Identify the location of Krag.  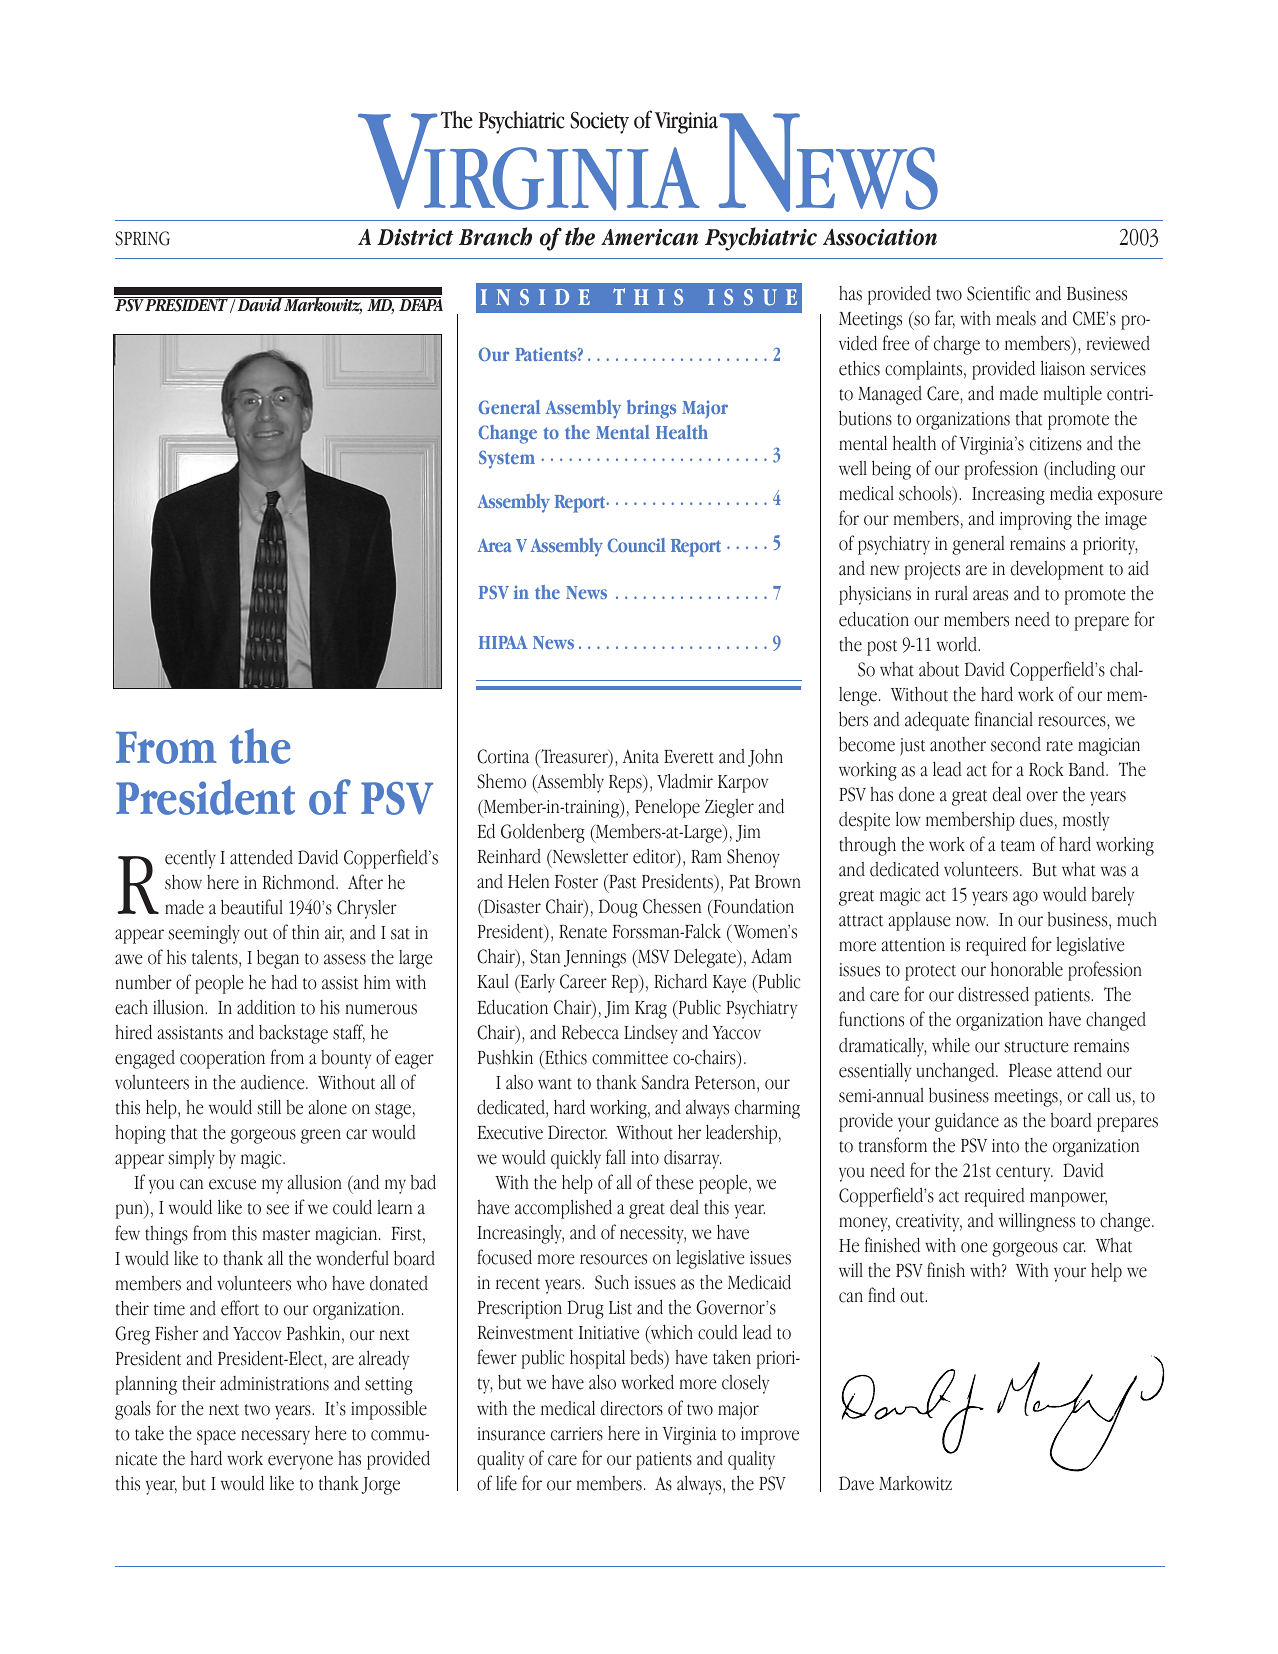
(651, 1010).
